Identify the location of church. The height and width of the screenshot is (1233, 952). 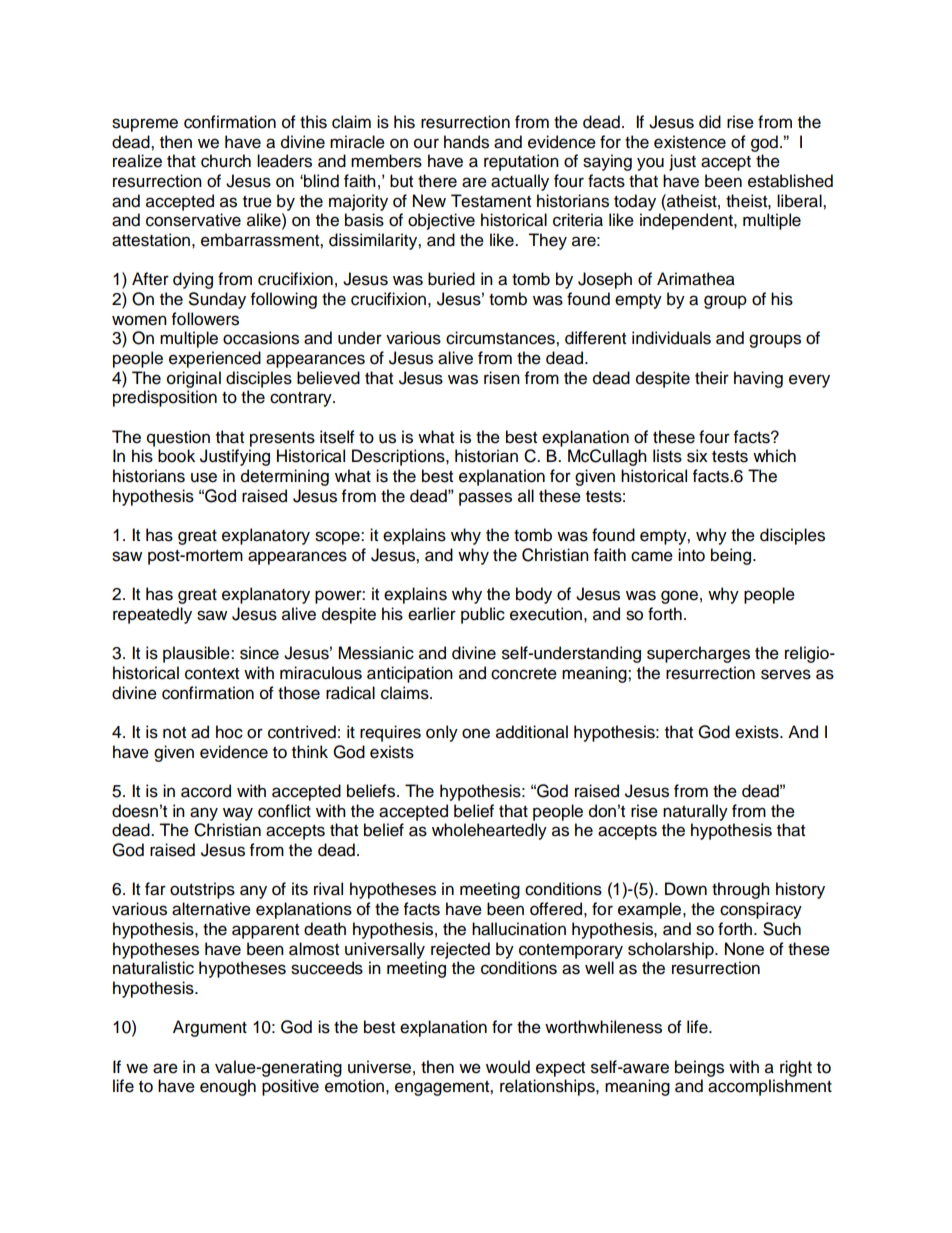
(226, 161).
